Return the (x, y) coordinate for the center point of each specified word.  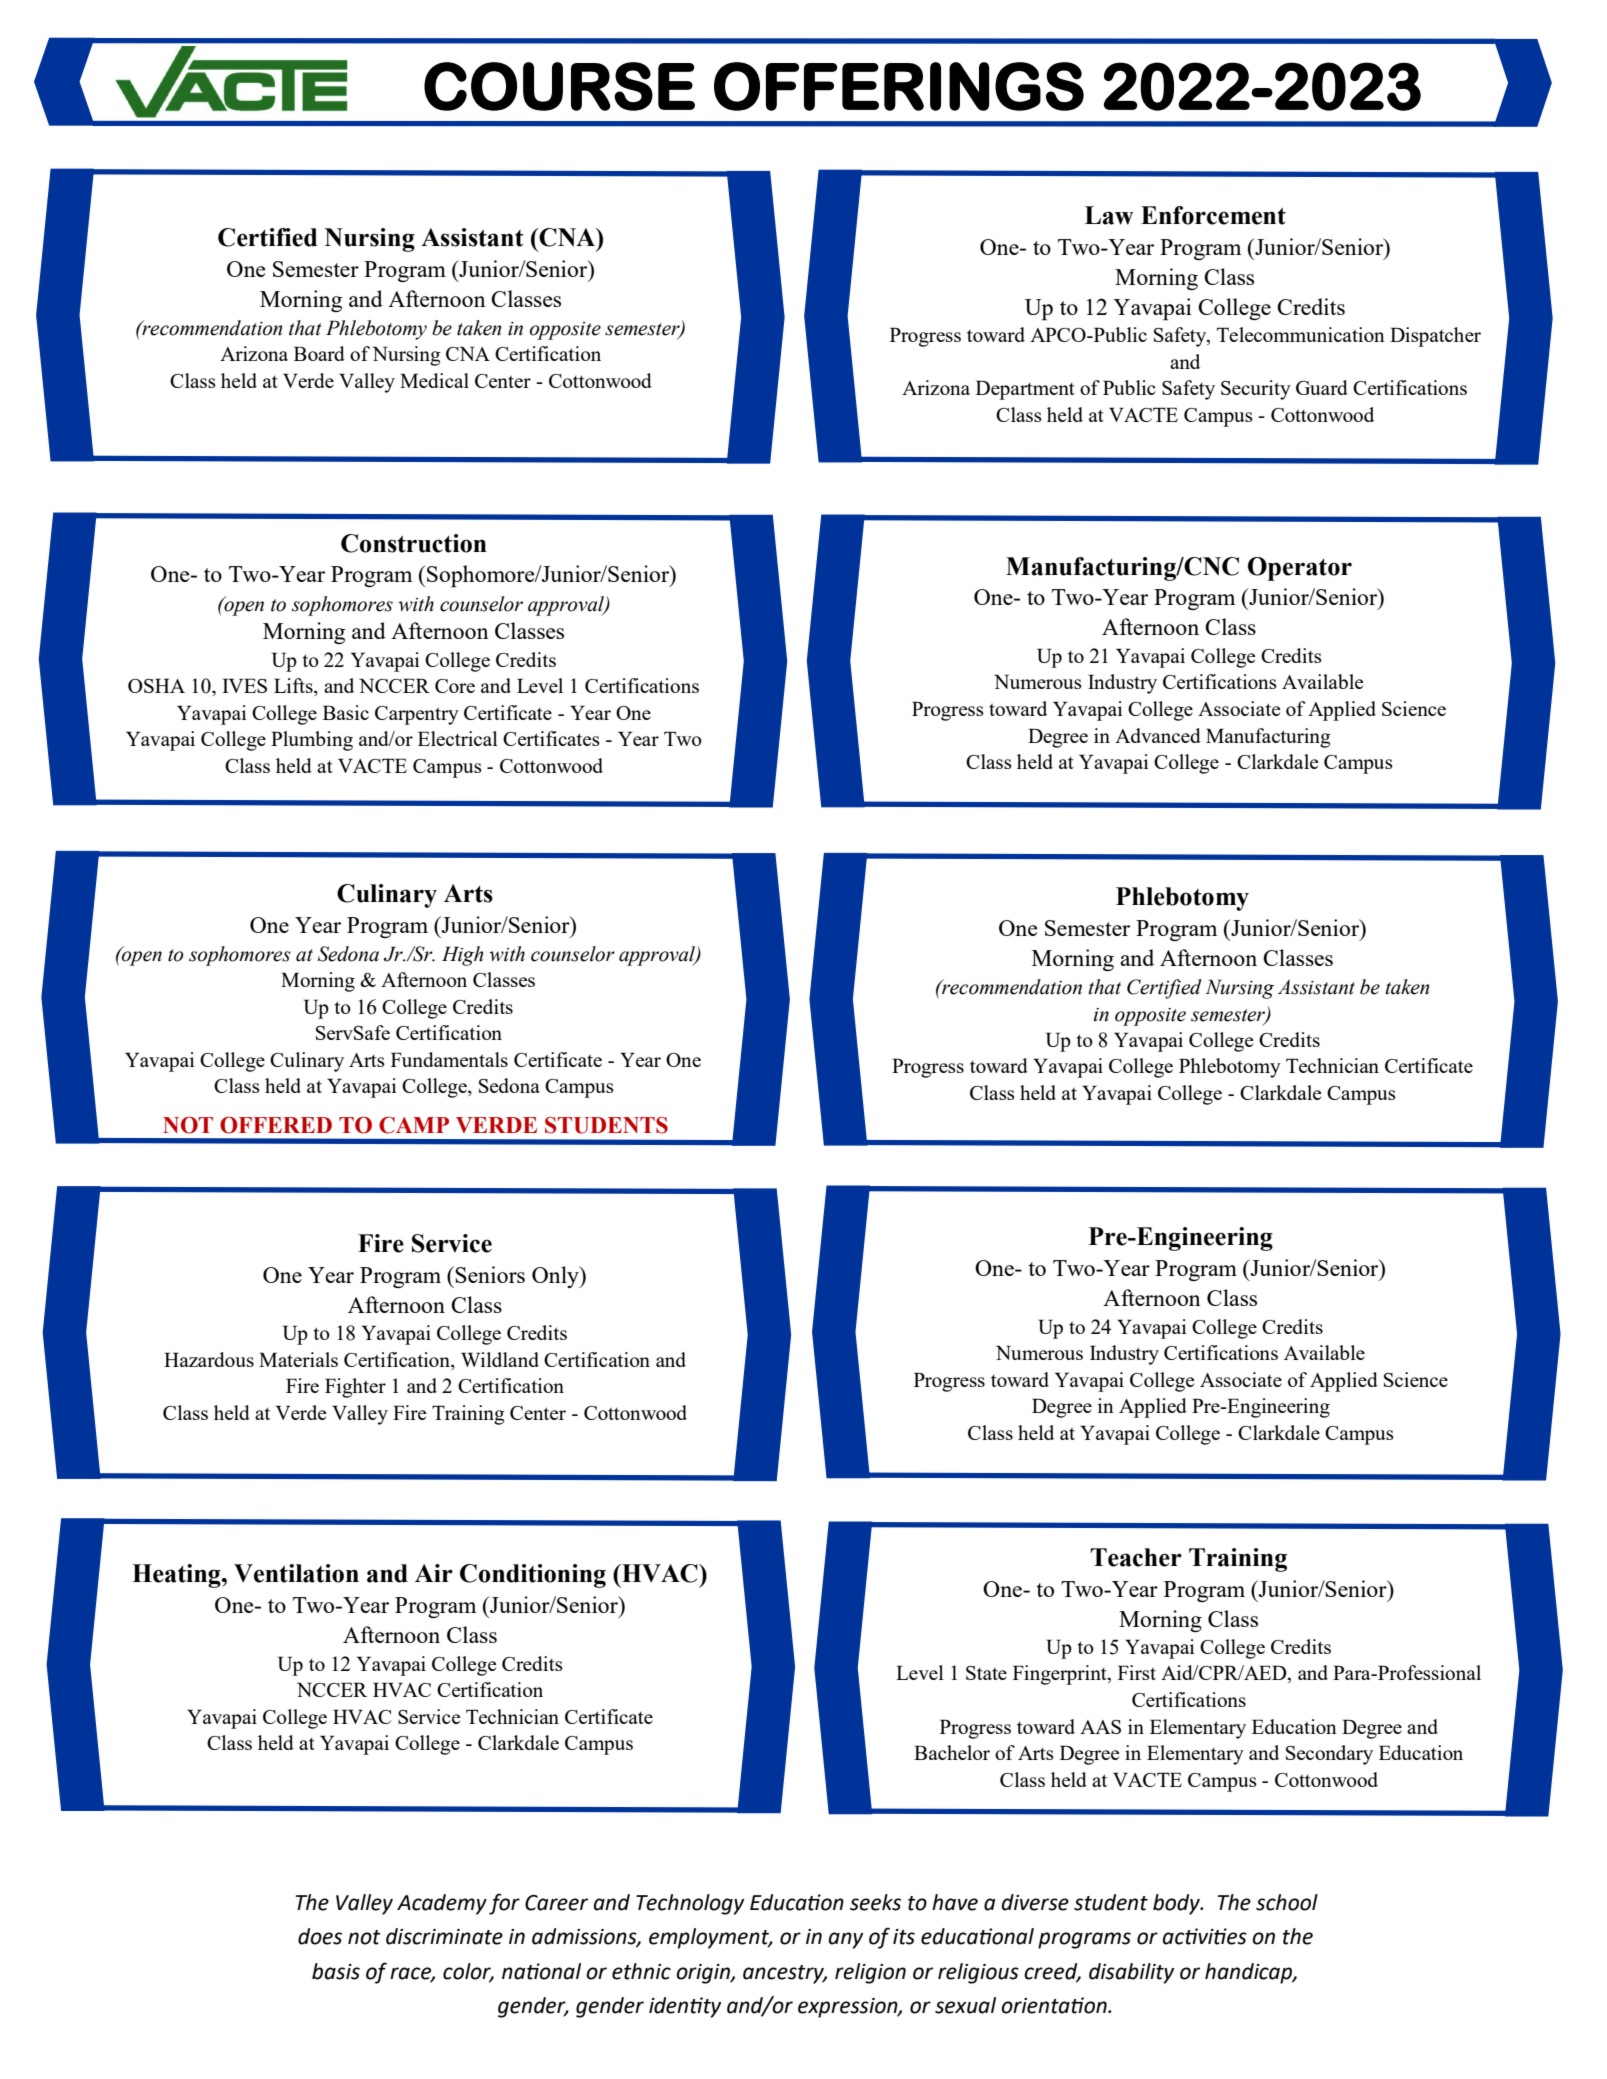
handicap (1249, 1973)
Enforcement (1213, 215)
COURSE (559, 86)
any (846, 1940)
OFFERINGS (899, 86)
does (320, 1936)
